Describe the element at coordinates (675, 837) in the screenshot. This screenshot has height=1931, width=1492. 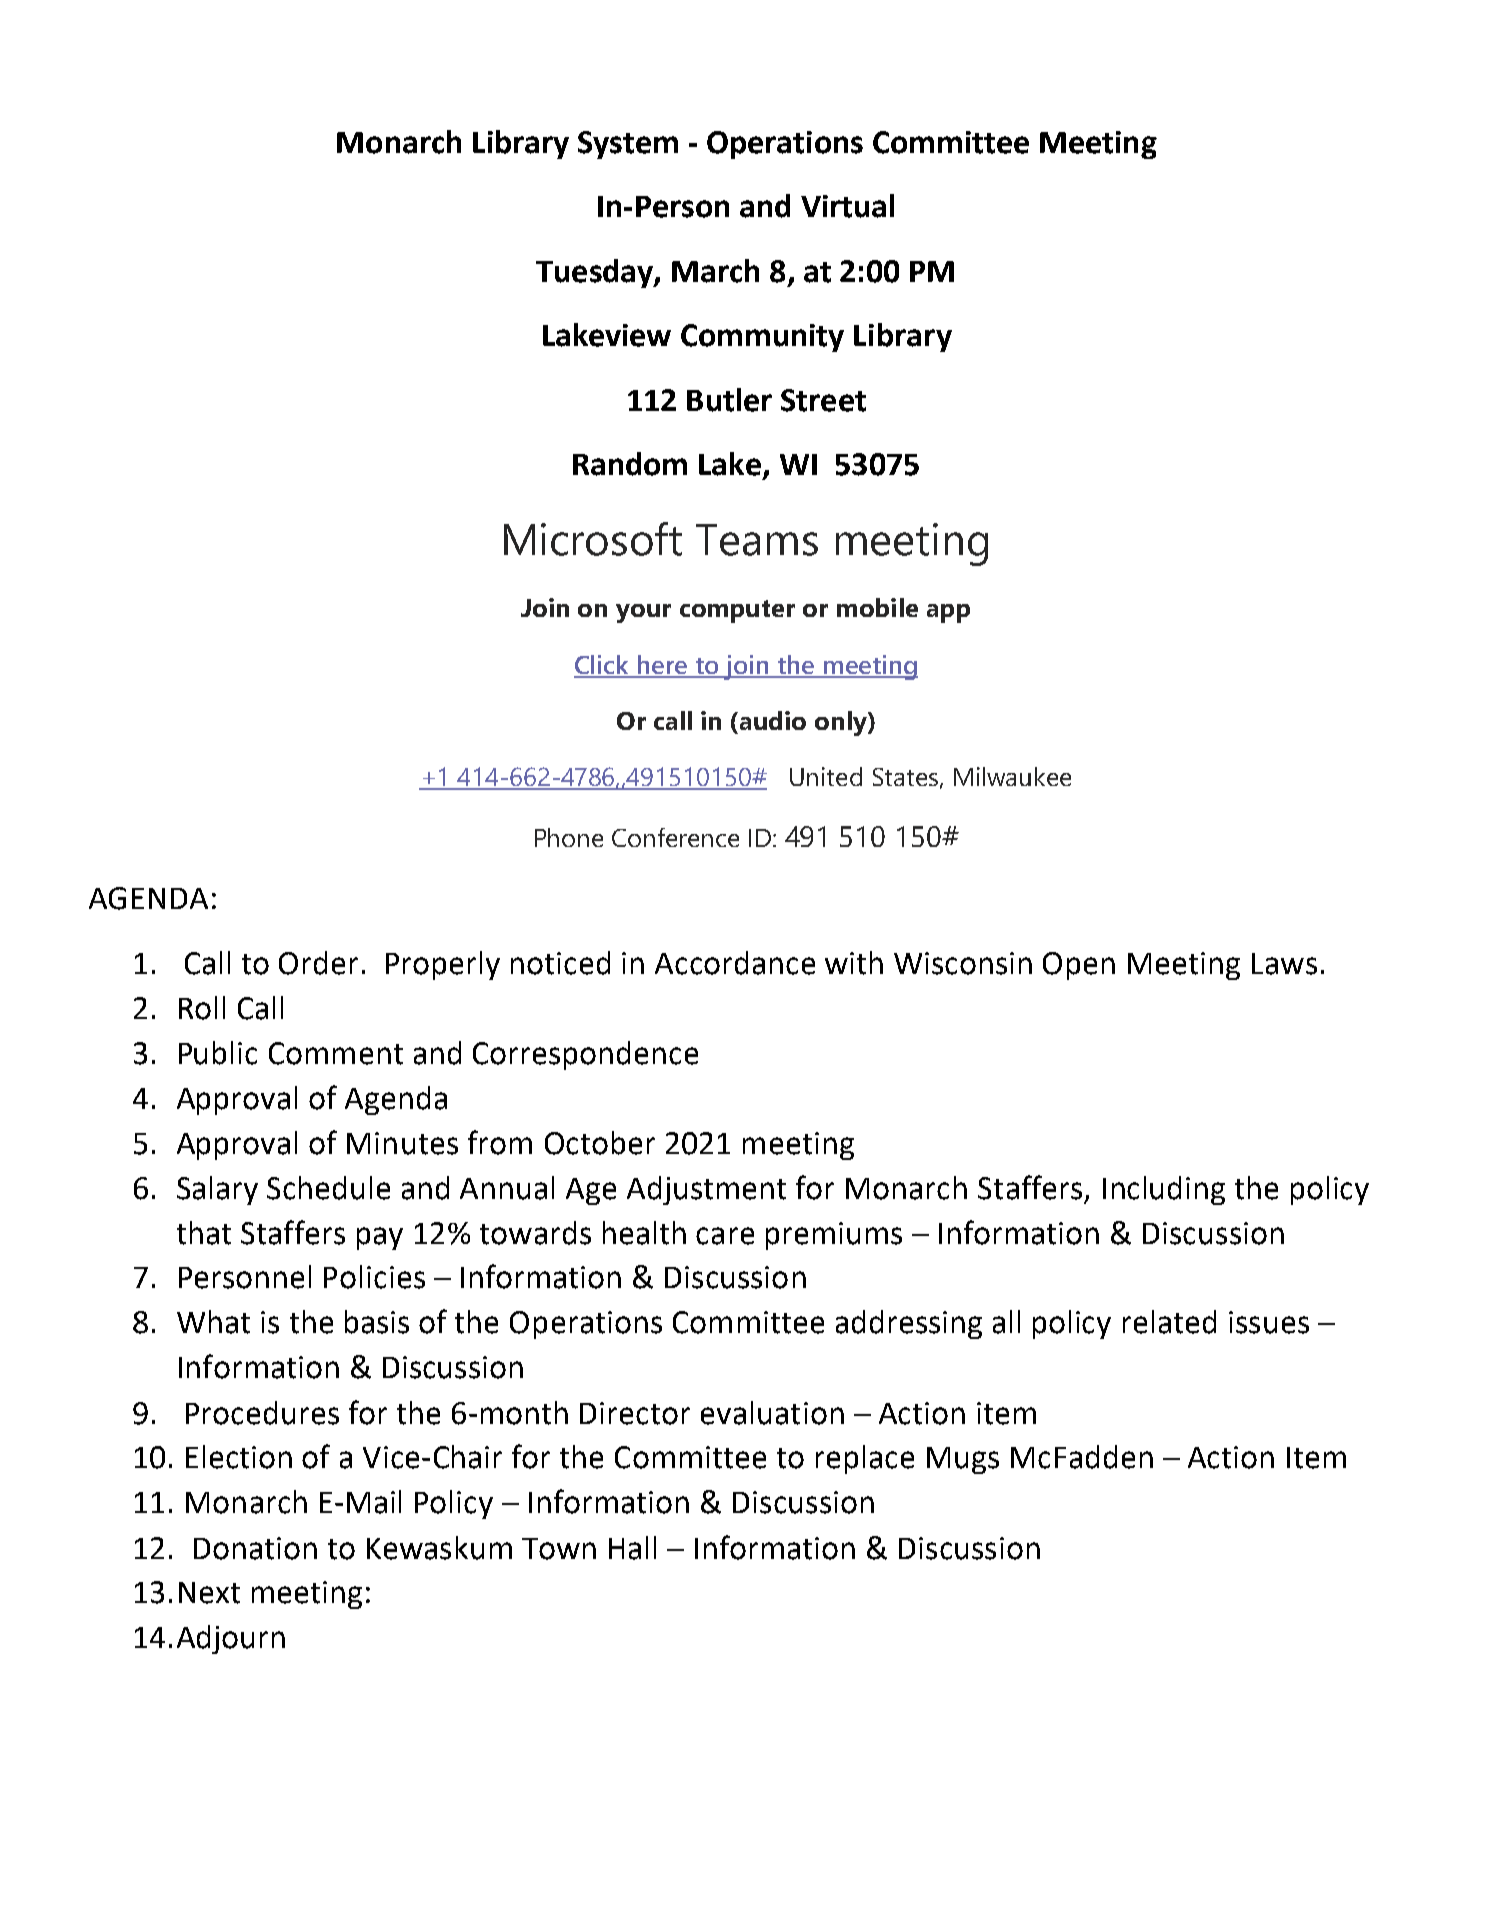
I see `Conference` at that location.
